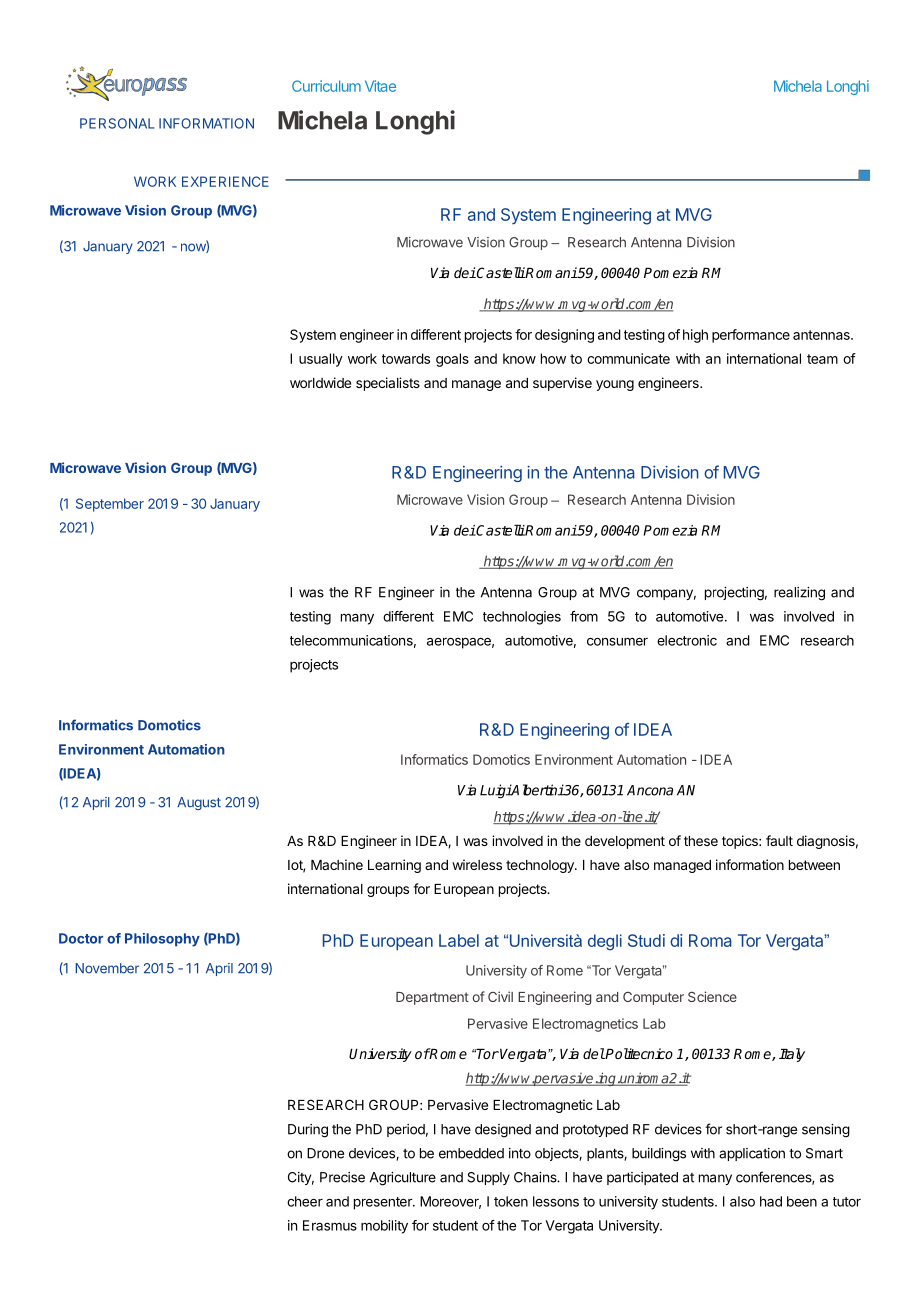 This document has width=924, height=1308. I want to click on performance, so click(751, 336).
